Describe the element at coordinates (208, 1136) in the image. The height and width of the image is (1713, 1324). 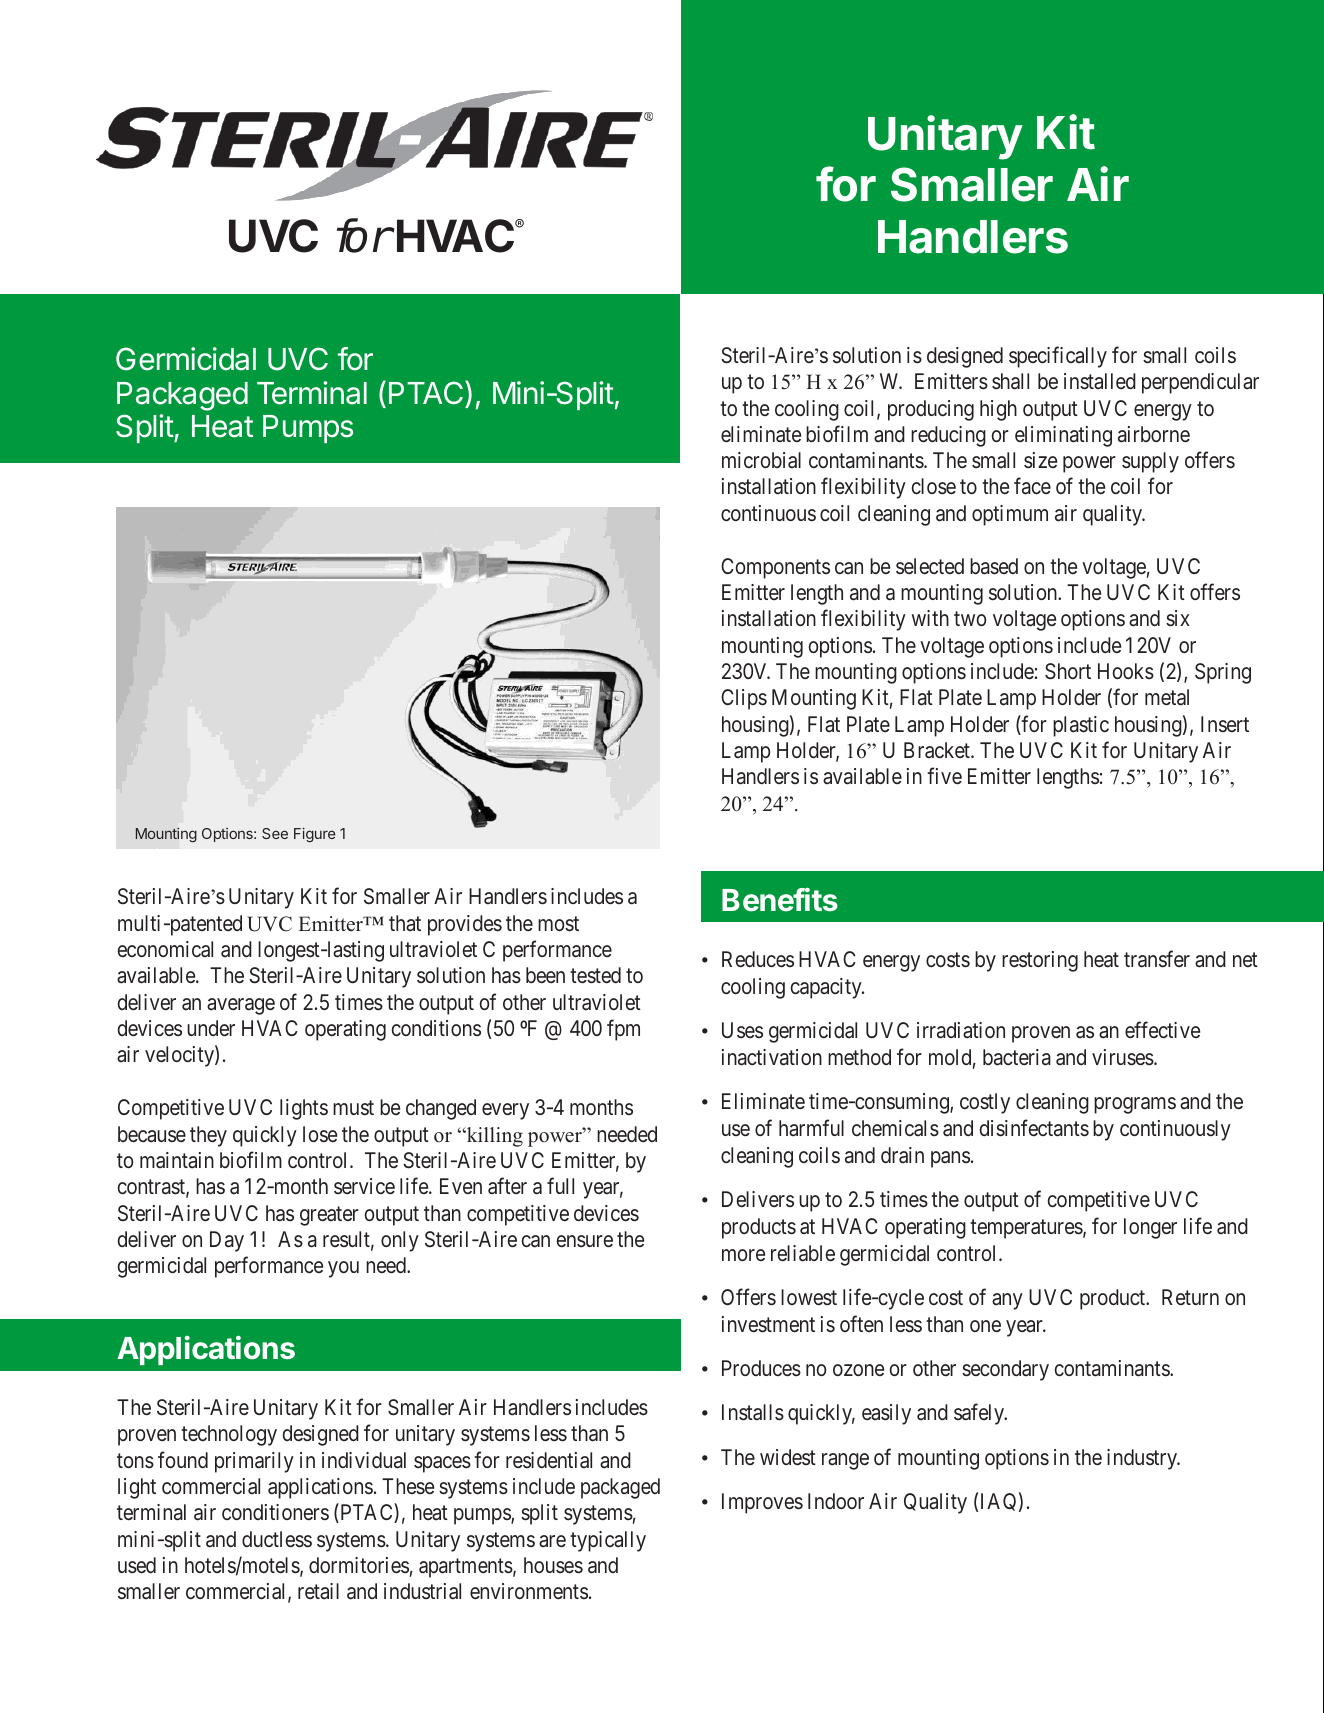
I see `they` at that location.
